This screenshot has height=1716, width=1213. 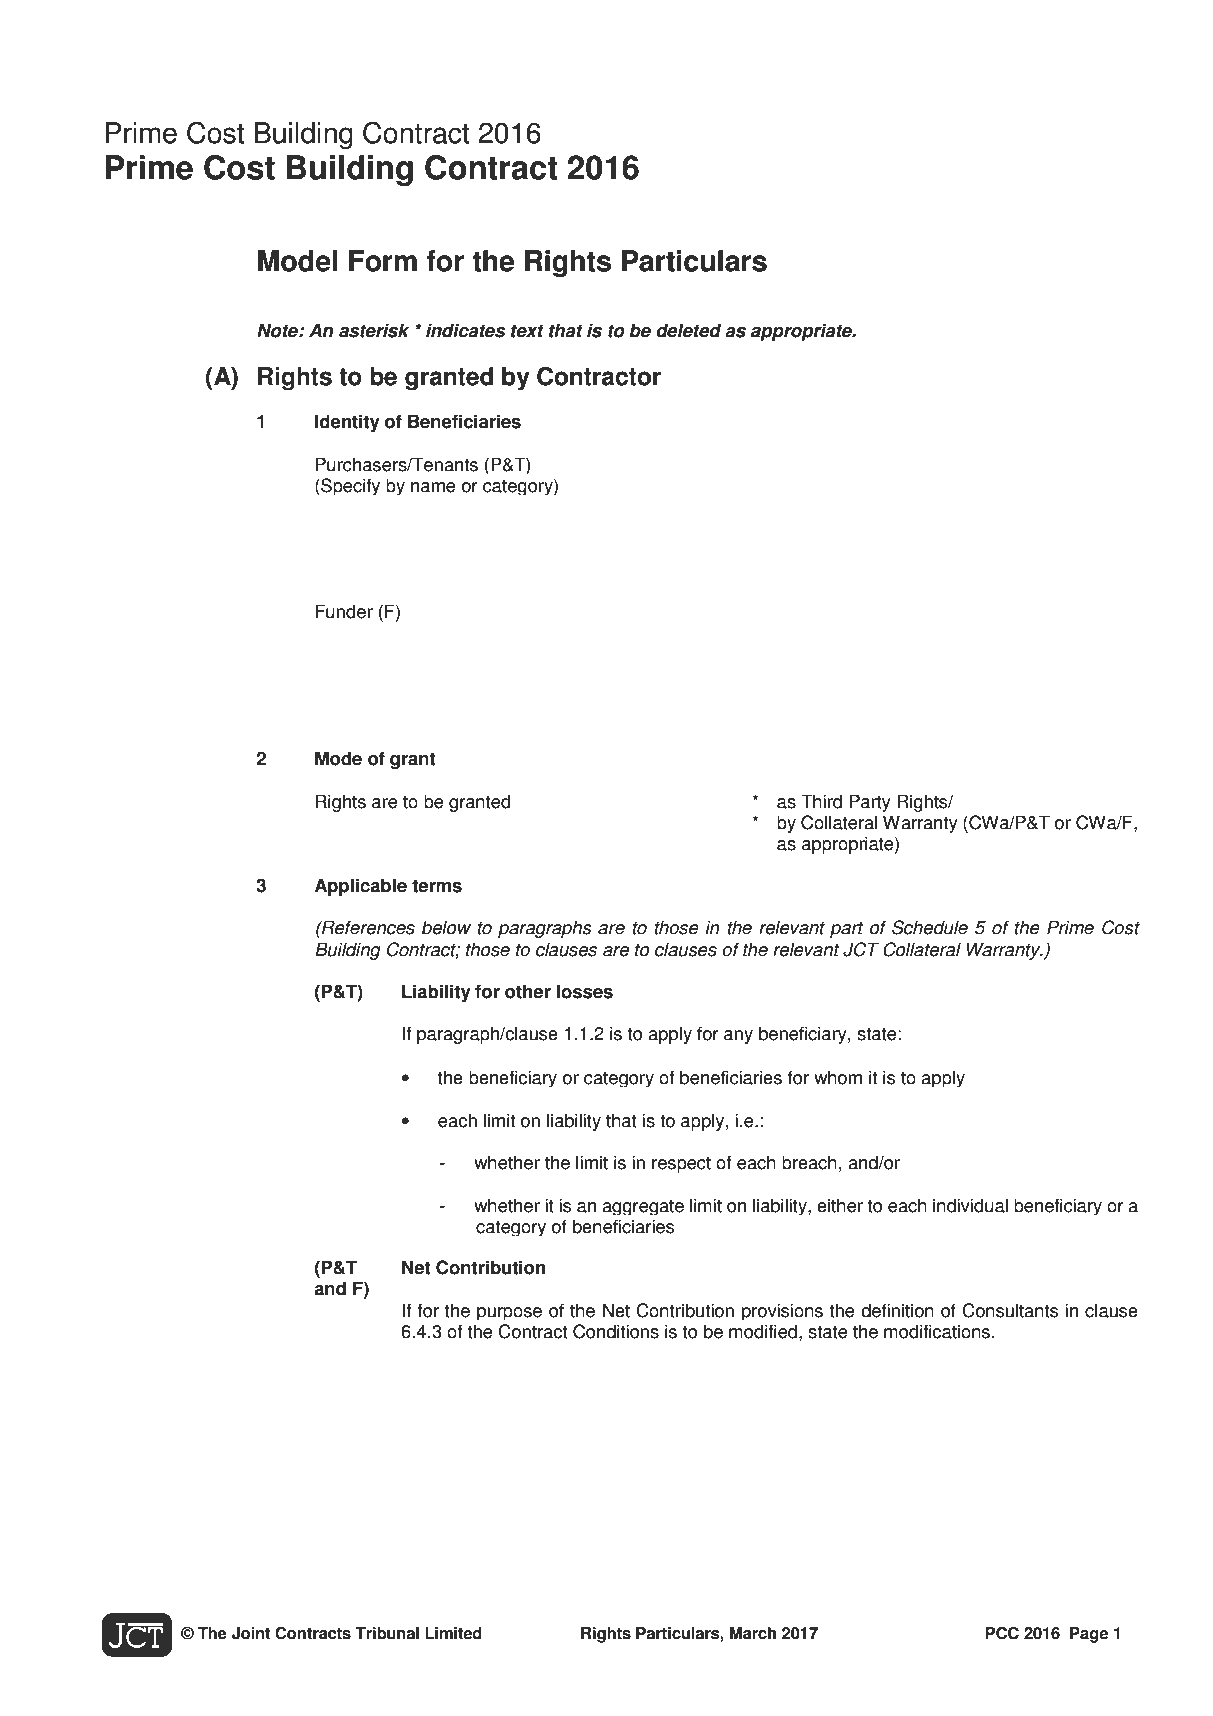 I want to click on deleted, so click(x=688, y=330).
